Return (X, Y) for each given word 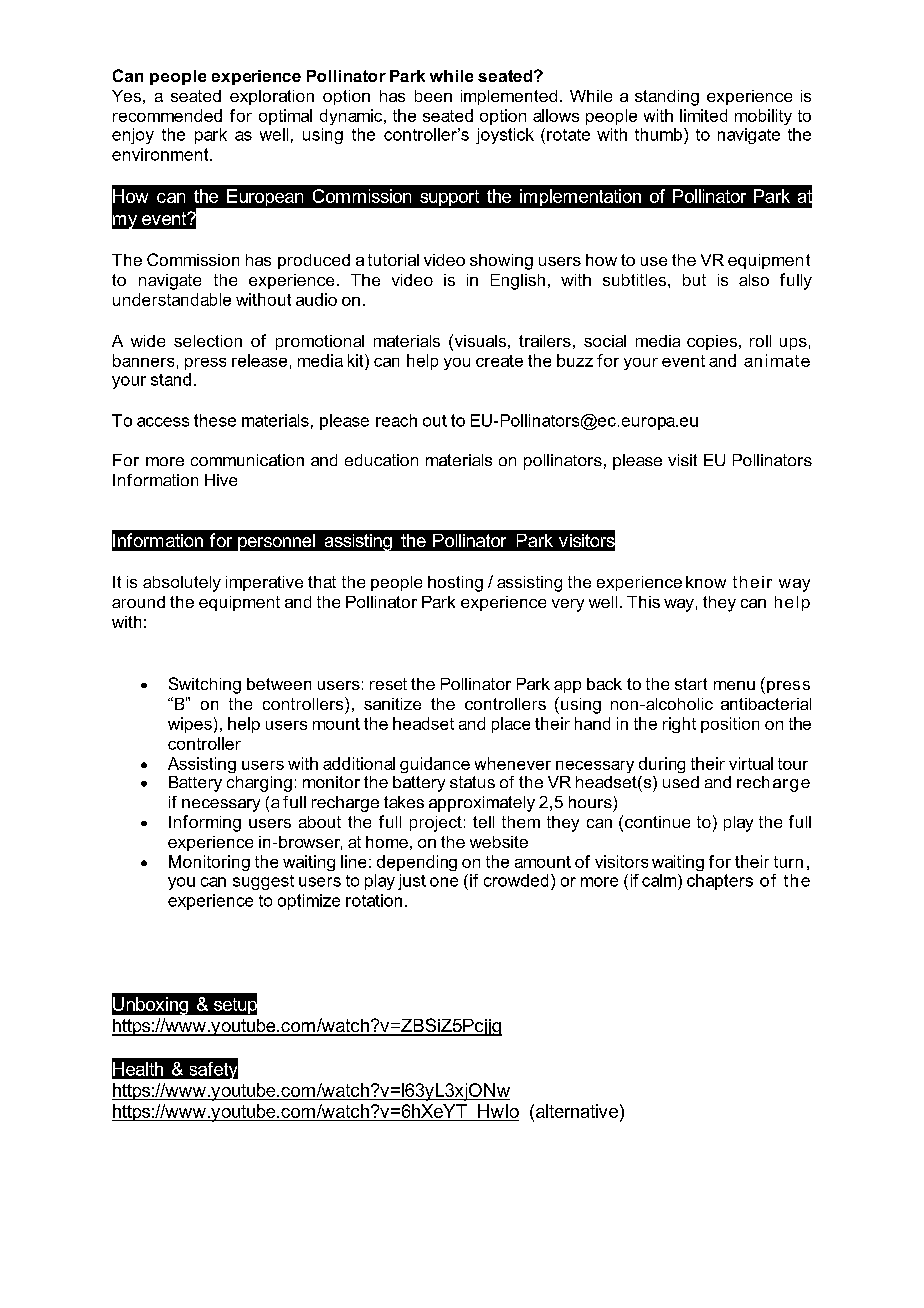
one (444, 882)
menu (734, 685)
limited (703, 115)
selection (208, 341)
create (499, 361)
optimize (309, 902)
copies (712, 342)
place (511, 725)
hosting (455, 584)
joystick (505, 136)
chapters (720, 882)
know (706, 582)
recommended (167, 115)
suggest (263, 882)
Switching (205, 685)
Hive (221, 480)
